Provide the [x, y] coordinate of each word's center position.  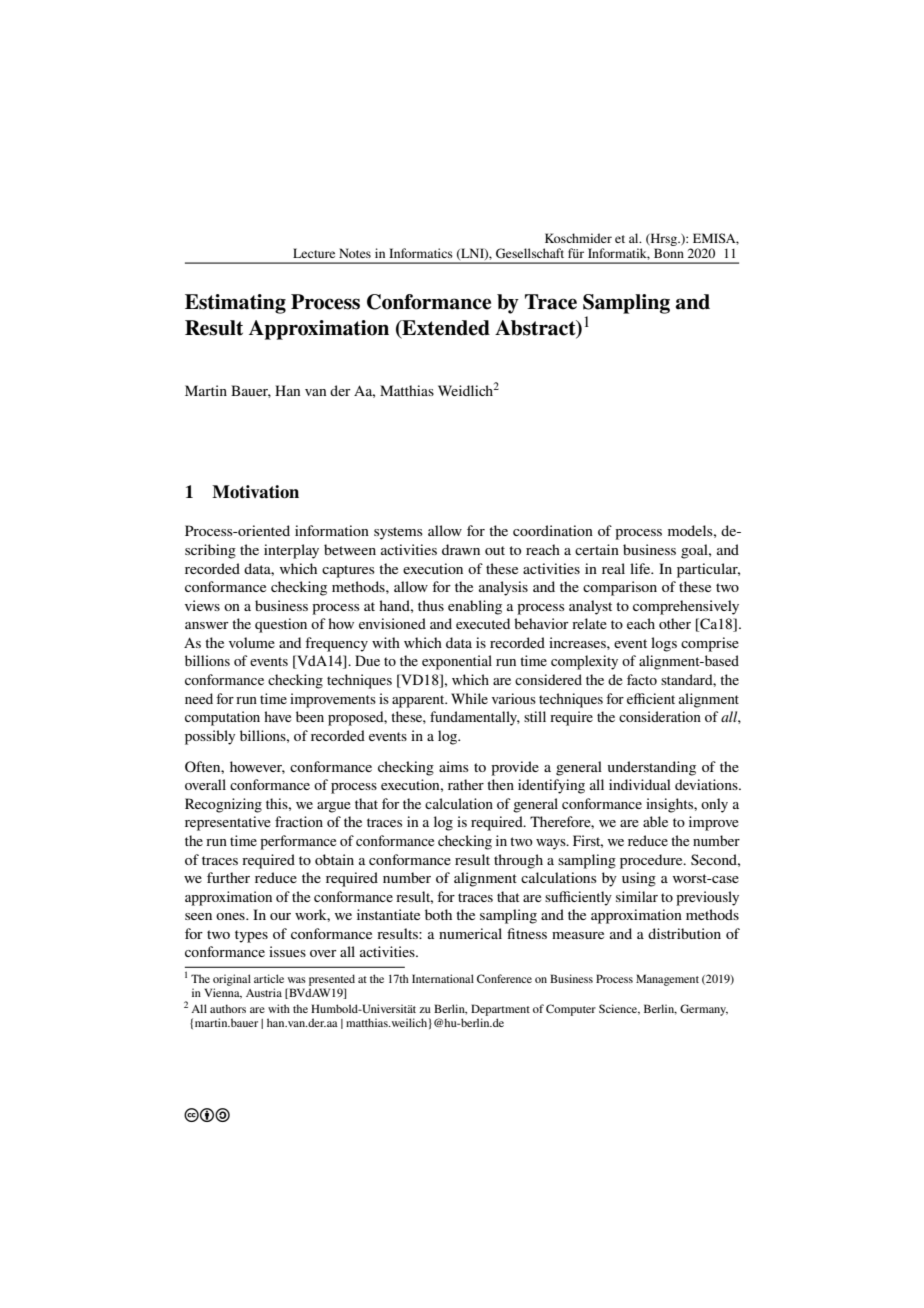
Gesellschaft [530, 253]
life [641, 568]
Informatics [421, 253]
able [655, 821]
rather [466, 784]
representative [228, 823]
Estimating [235, 304]
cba [207, 1115]
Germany [704, 1010]
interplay [291, 551]
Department [500, 1010]
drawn [461, 549]
